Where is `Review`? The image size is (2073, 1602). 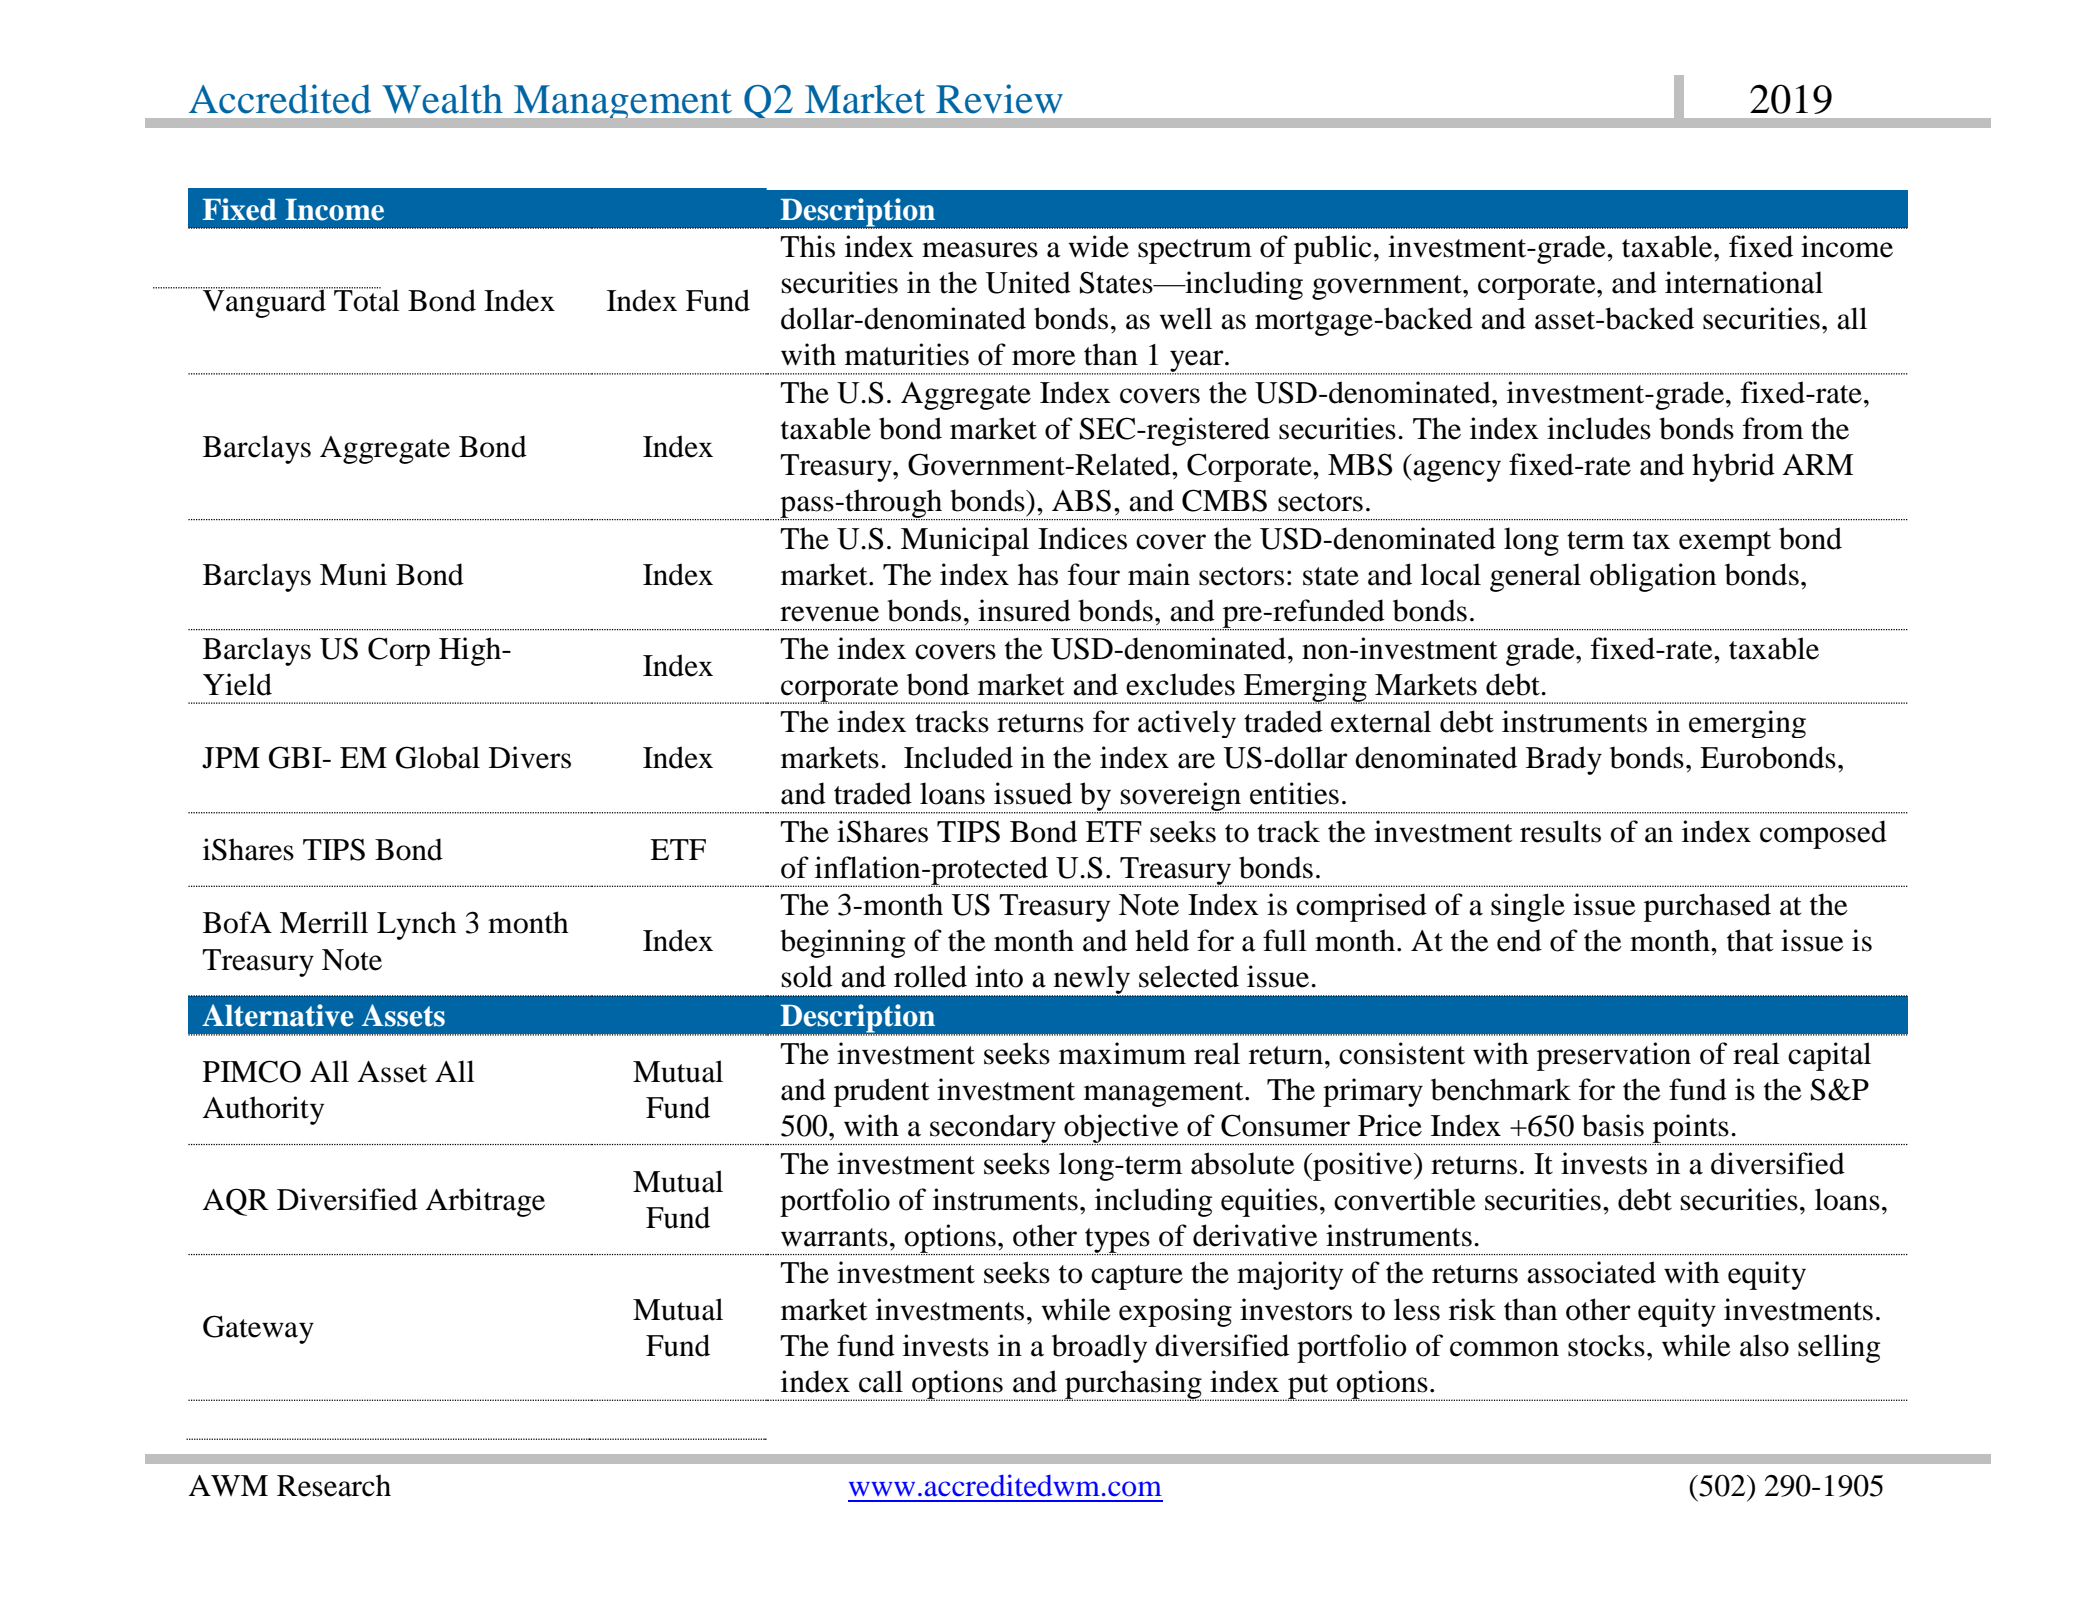 Review is located at coordinates (999, 99).
